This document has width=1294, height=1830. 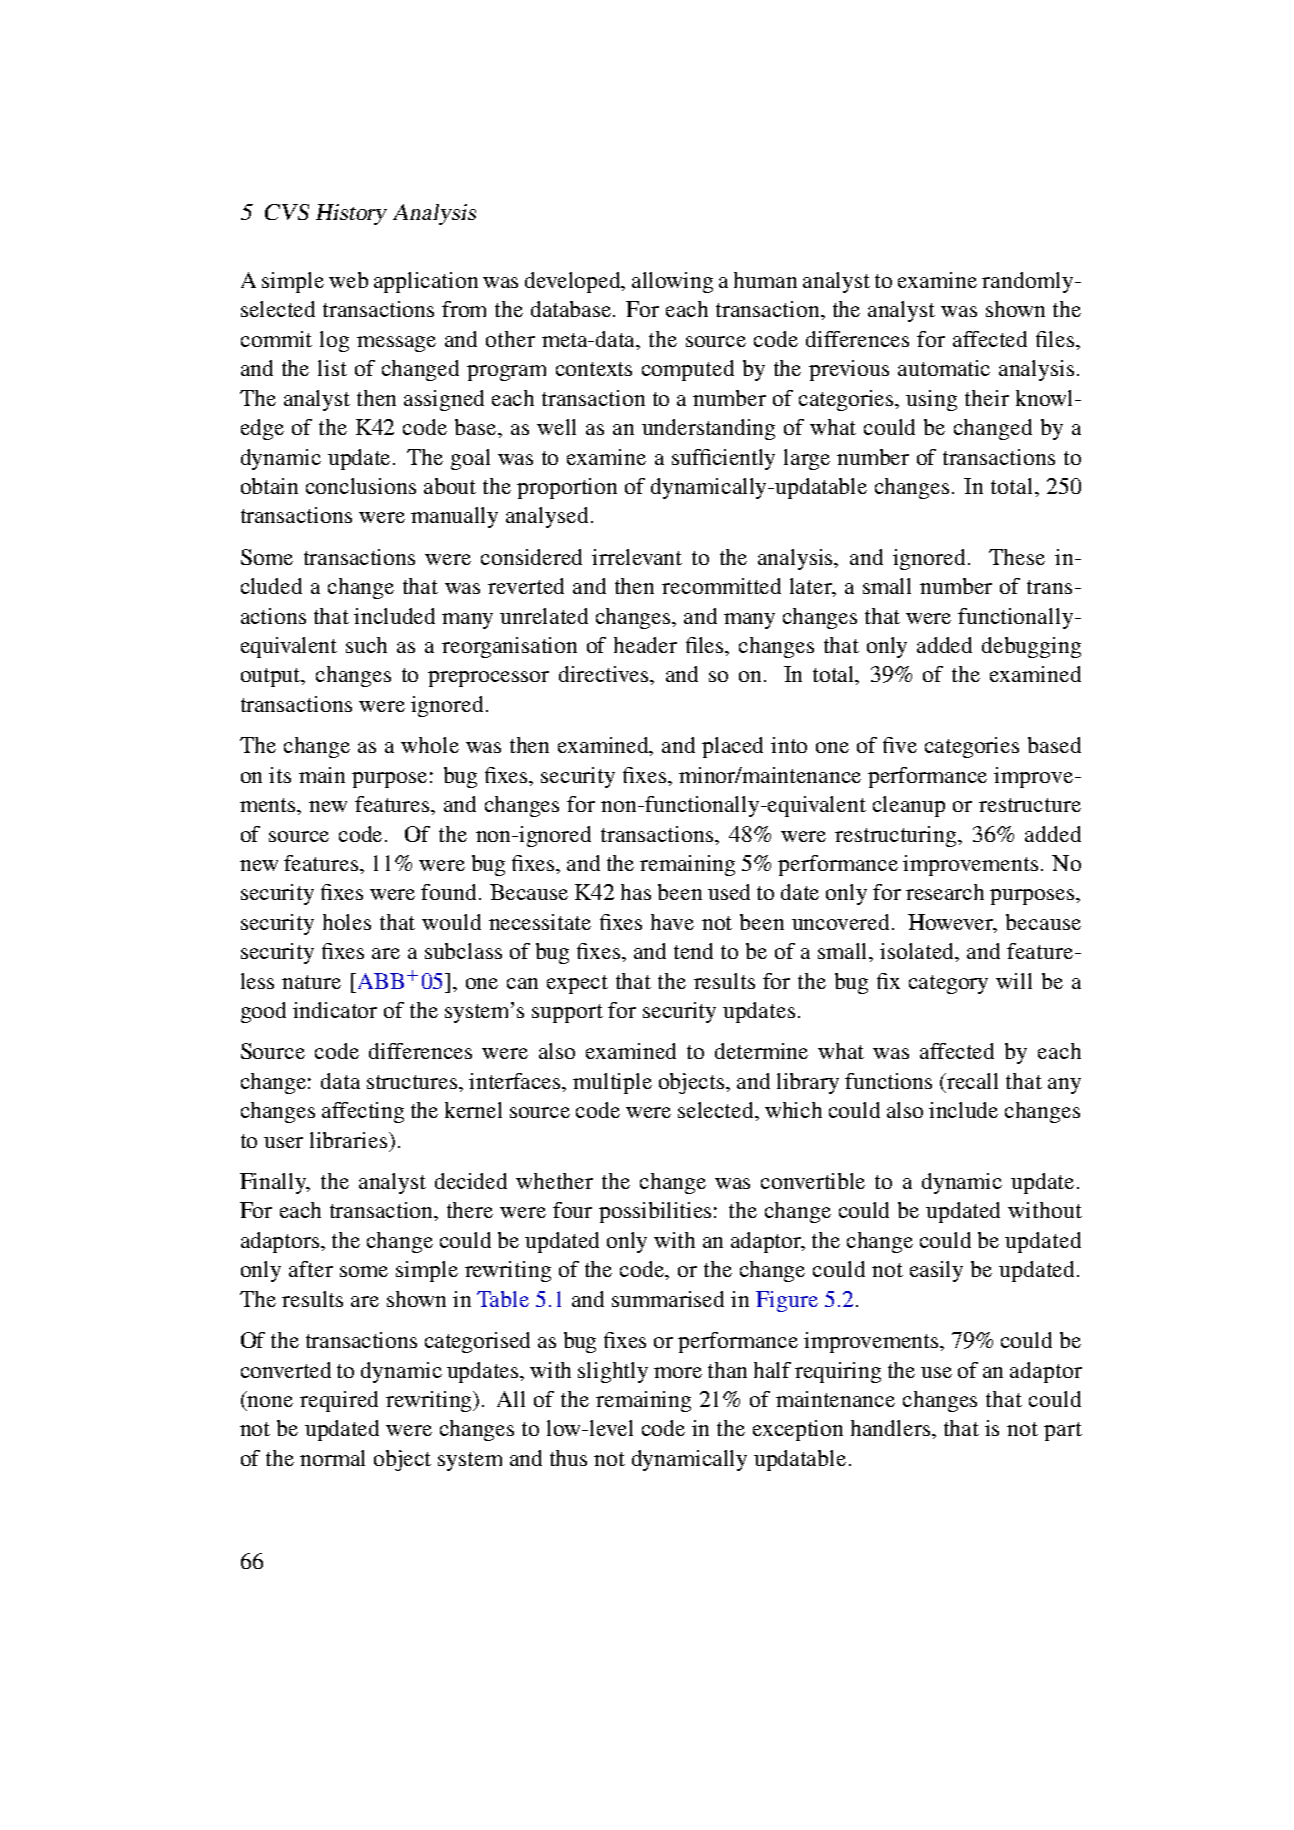 What do you see at coordinates (645, 645) in the document?
I see `header` at bounding box center [645, 645].
